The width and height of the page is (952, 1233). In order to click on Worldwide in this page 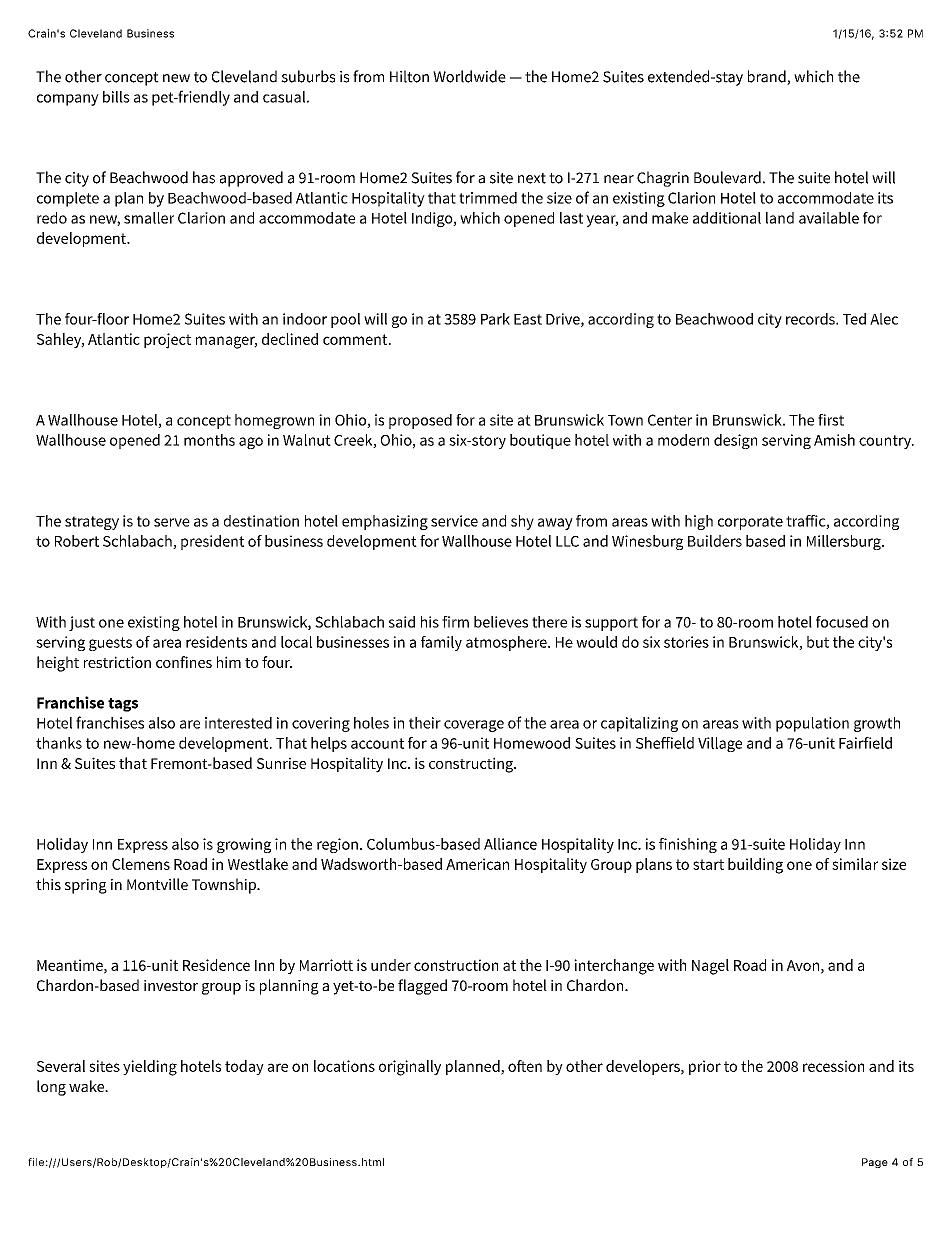, I will do `click(469, 76)`.
